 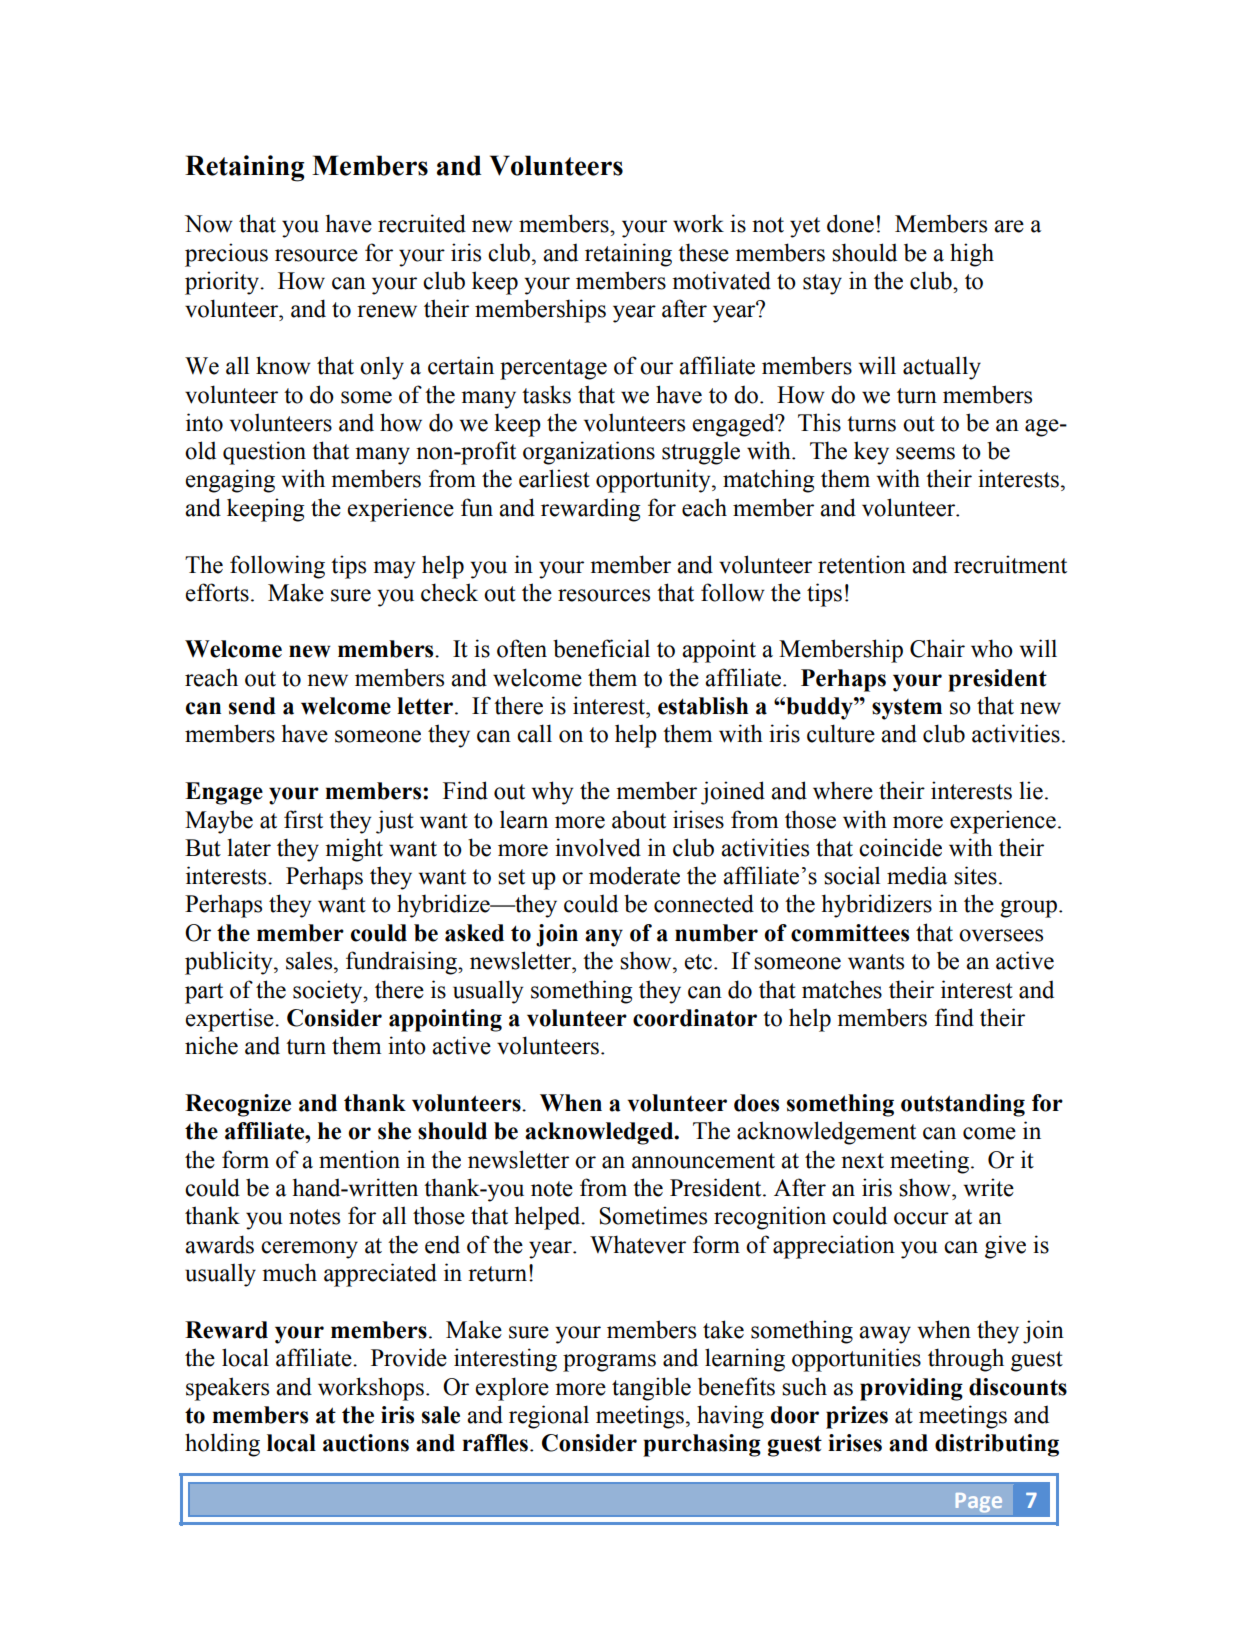 What do you see at coordinates (937, 648) in the page?
I see `Chair` at bounding box center [937, 648].
